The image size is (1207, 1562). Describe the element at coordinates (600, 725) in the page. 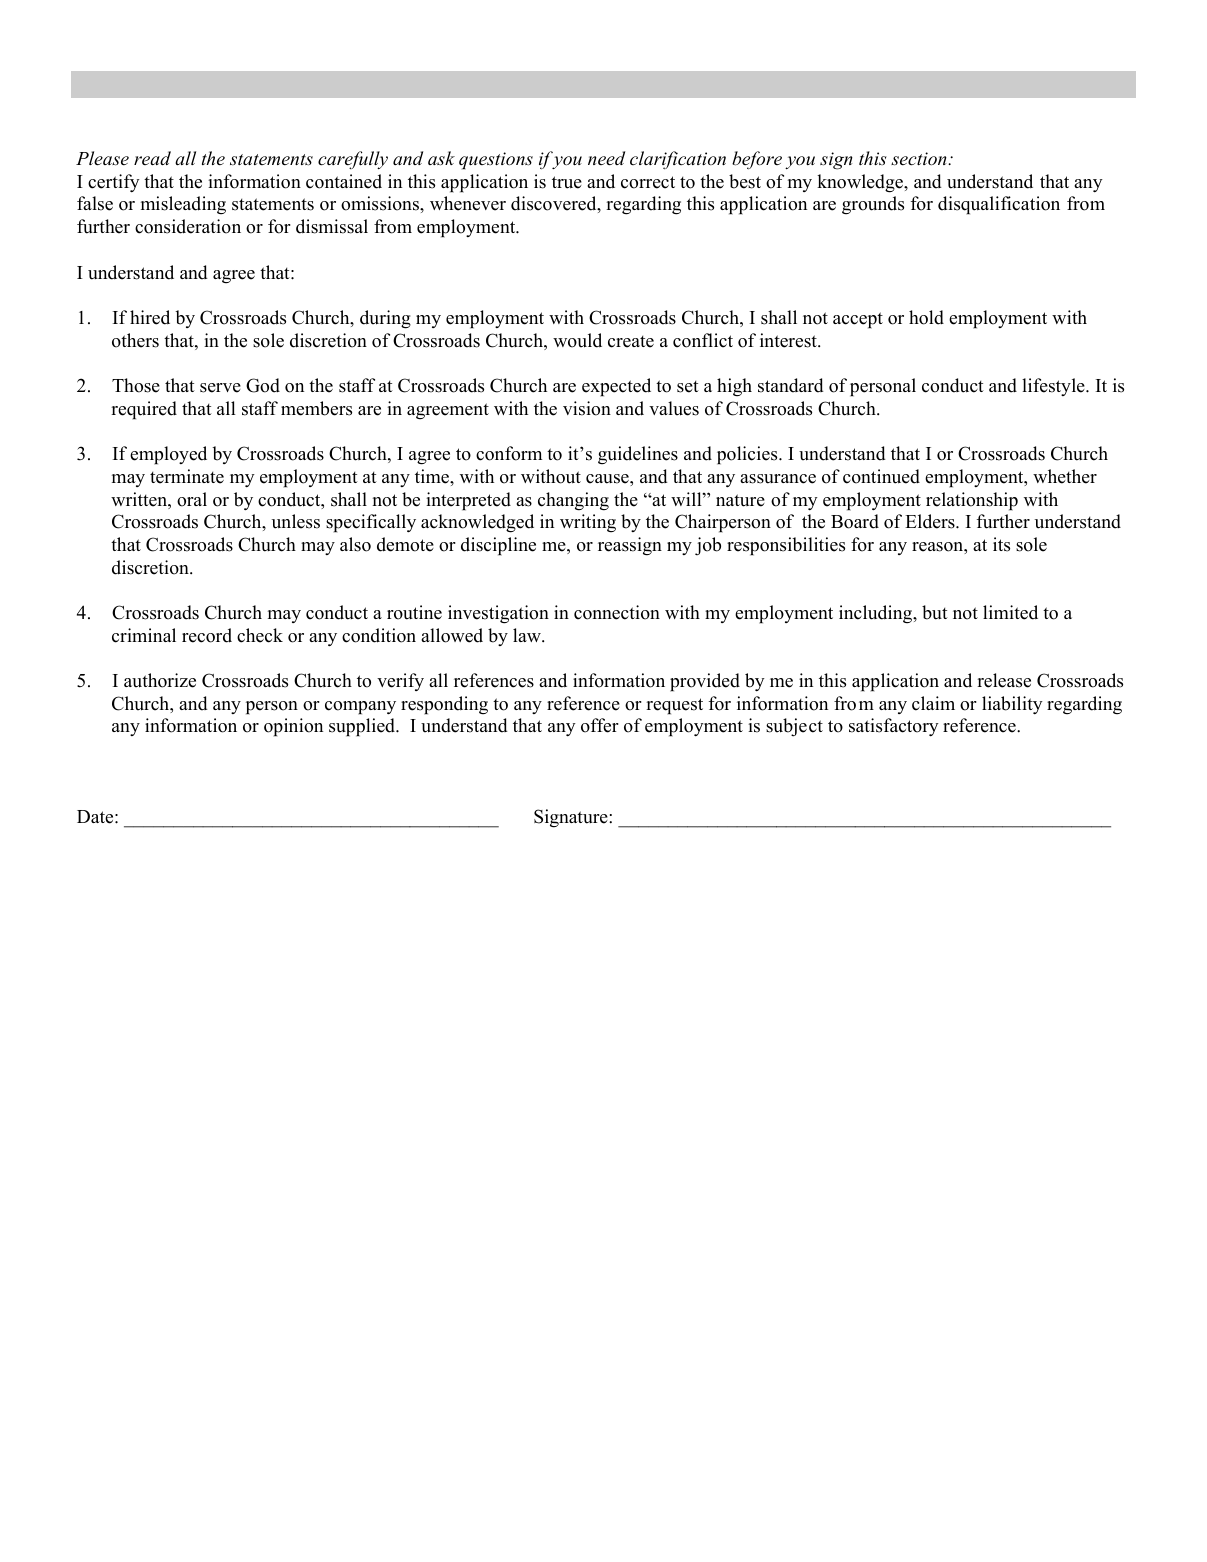

I see `offer` at that location.
